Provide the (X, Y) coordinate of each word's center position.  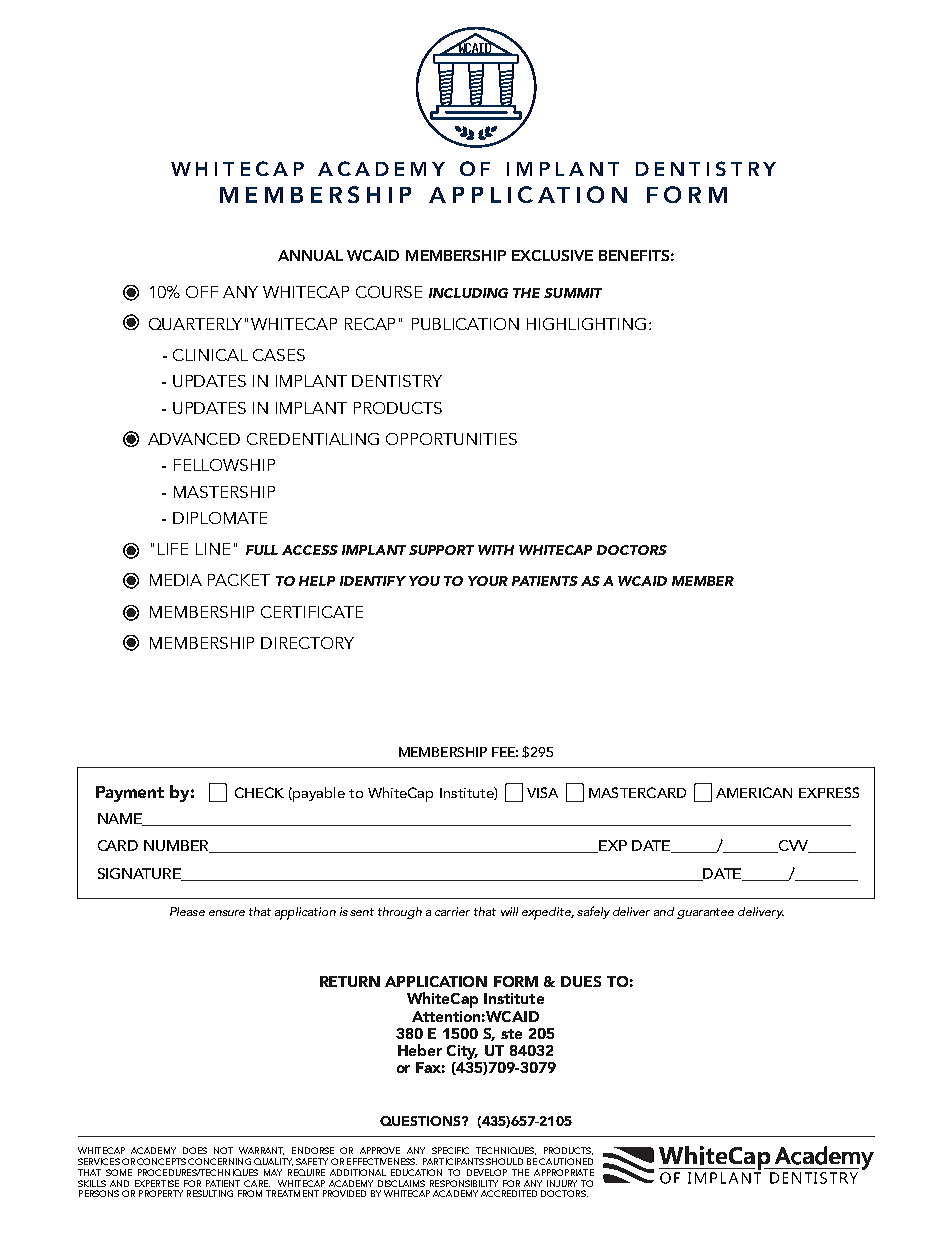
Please (187, 911)
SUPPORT (441, 550)
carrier (452, 911)
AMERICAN (754, 792)
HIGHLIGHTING (586, 324)
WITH (496, 550)
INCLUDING (468, 293)
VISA (542, 792)
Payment (130, 794)
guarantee (705, 913)
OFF (202, 292)
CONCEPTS (161, 1161)
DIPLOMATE (220, 518)
